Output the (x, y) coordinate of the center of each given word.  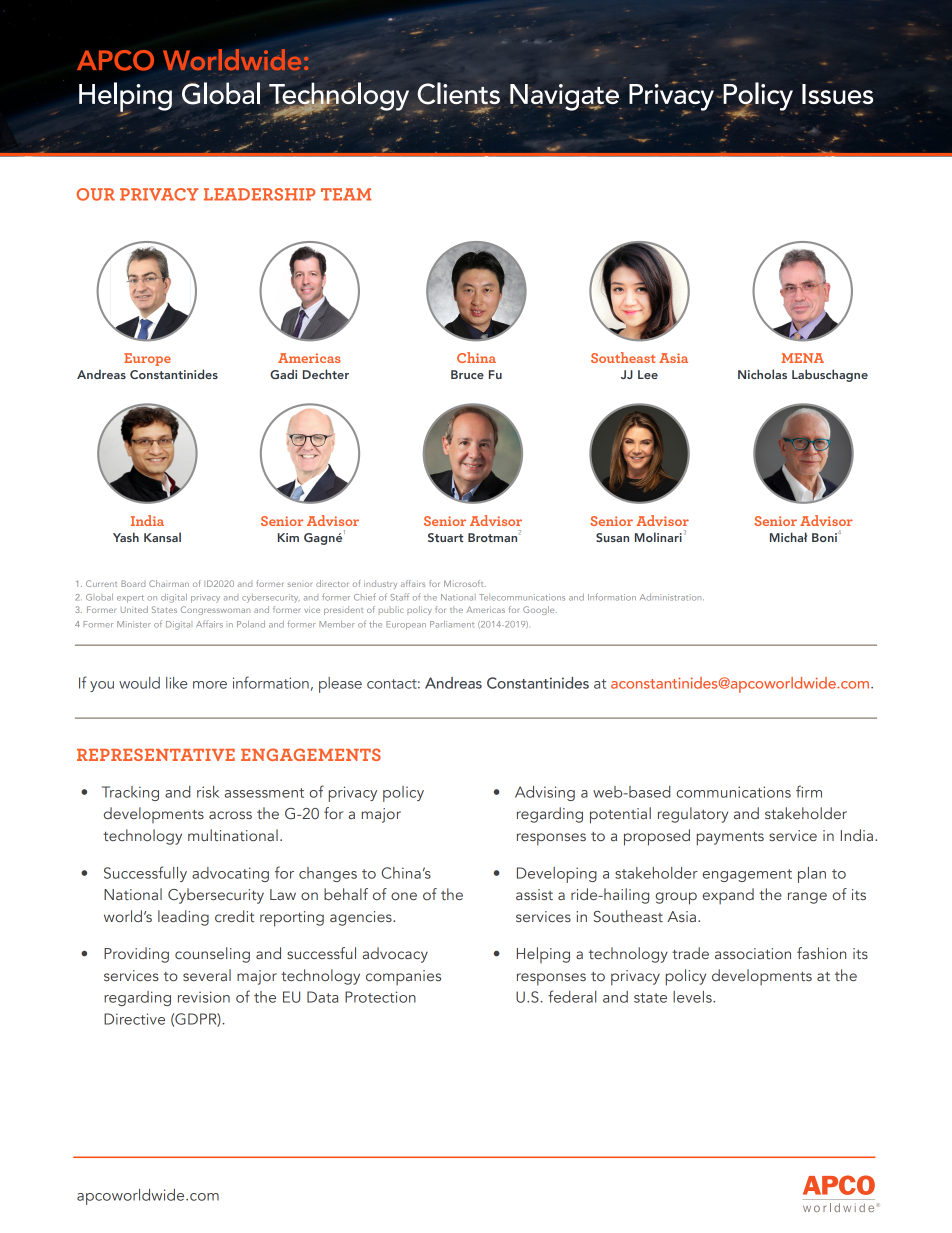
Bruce (467, 374)
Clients (459, 93)
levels (693, 997)
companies (403, 978)
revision (204, 997)
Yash (126, 537)
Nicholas (762, 374)
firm (809, 791)
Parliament (452, 624)
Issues (837, 93)
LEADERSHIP (259, 194)
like (176, 683)
